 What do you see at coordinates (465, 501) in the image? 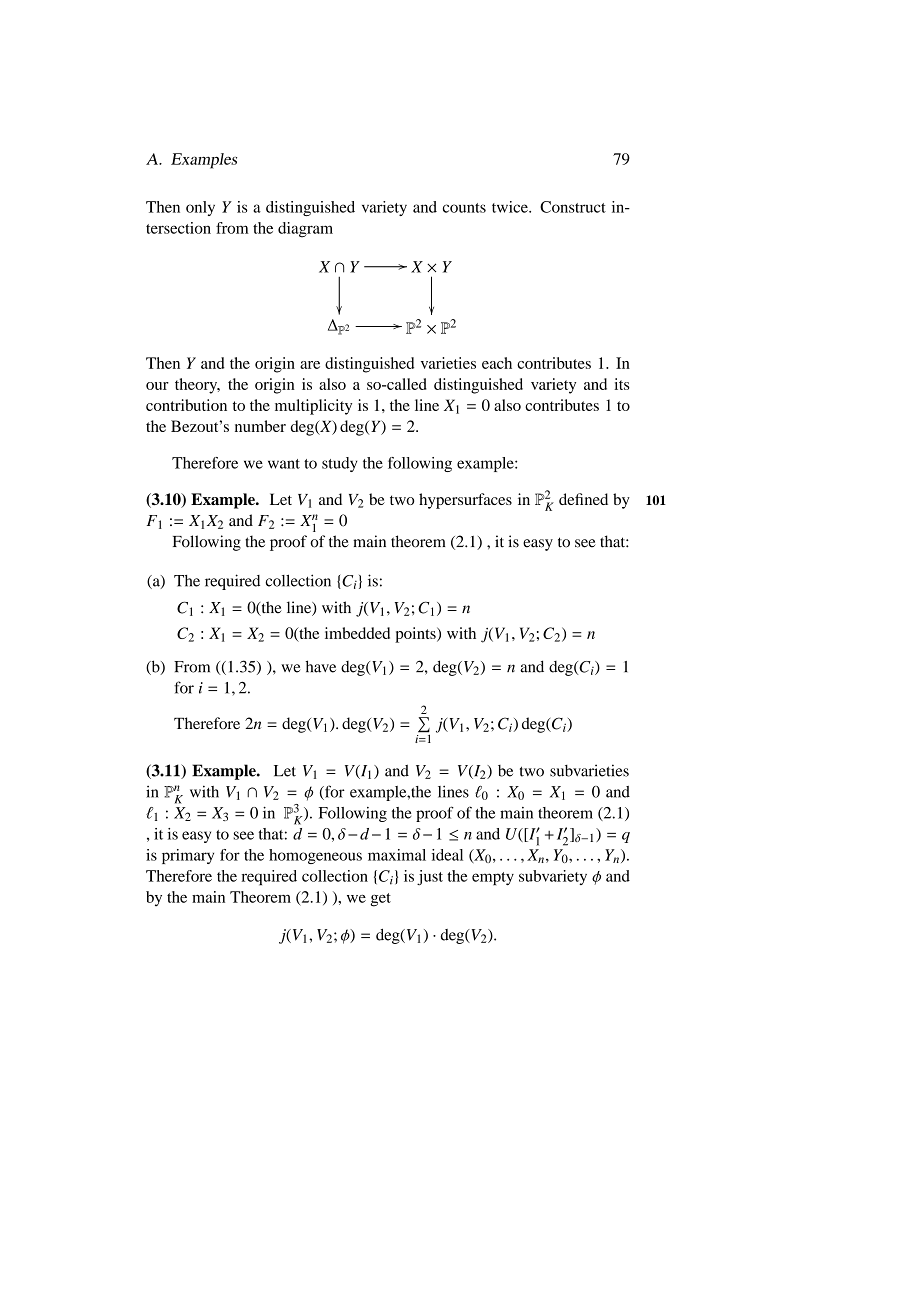
I see `hypersurfaces` at bounding box center [465, 501].
